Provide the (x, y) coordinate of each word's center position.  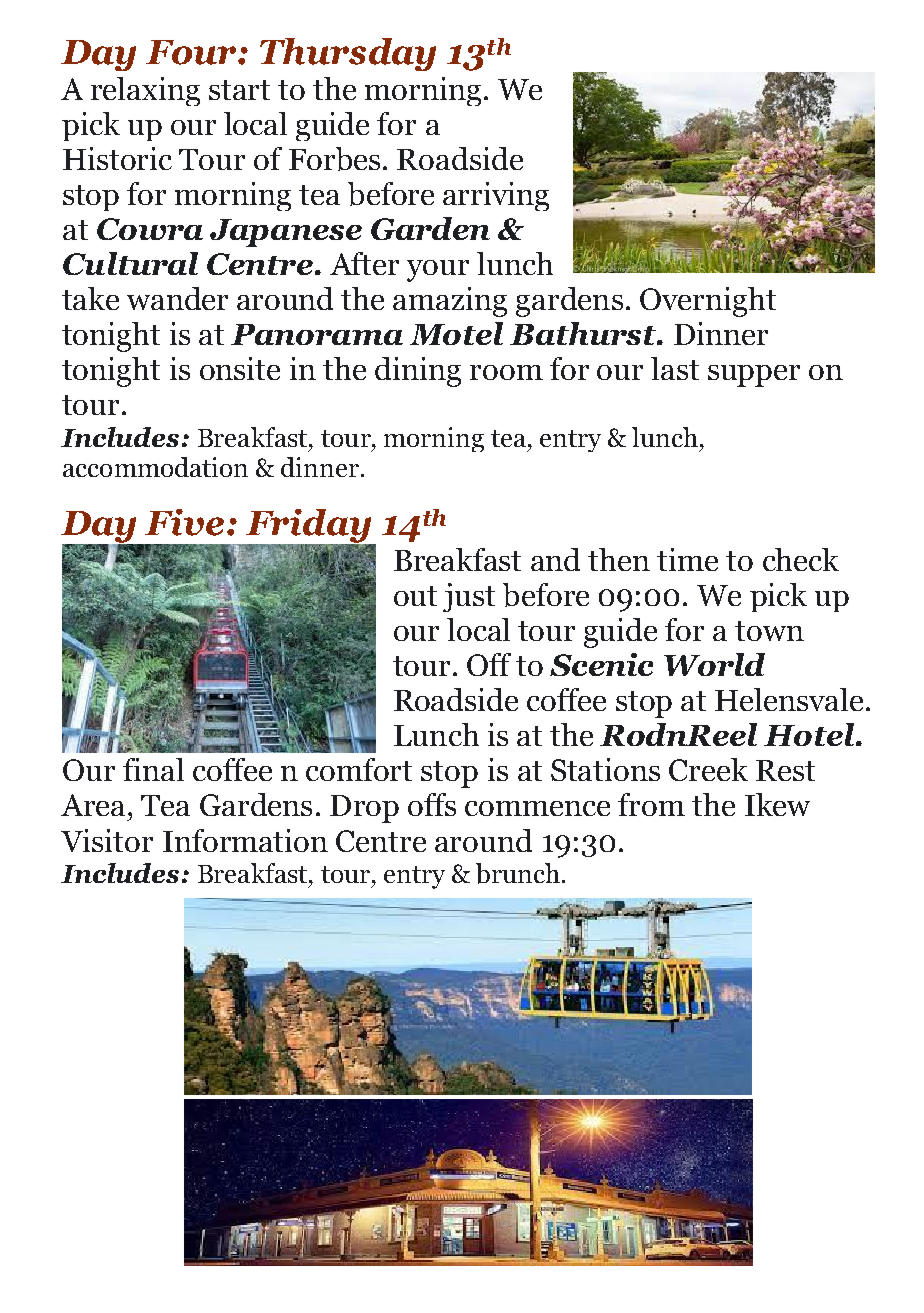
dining (418, 372)
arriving (496, 196)
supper (754, 376)
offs (432, 804)
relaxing (145, 91)
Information (245, 840)
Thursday (348, 54)
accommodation (155, 467)
